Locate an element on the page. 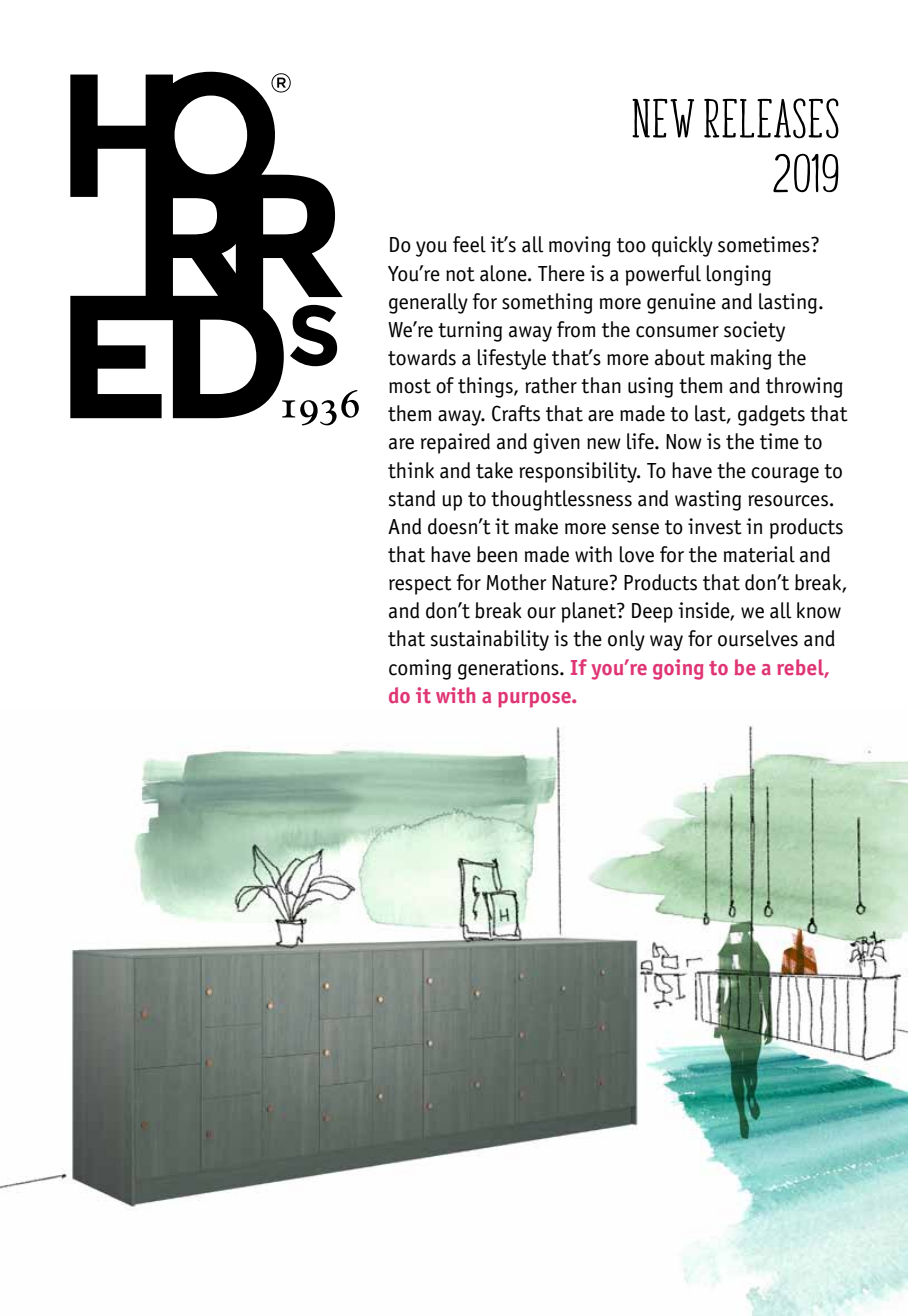 This document has width=908, height=1316. gadgets is located at coordinates (771, 415).
